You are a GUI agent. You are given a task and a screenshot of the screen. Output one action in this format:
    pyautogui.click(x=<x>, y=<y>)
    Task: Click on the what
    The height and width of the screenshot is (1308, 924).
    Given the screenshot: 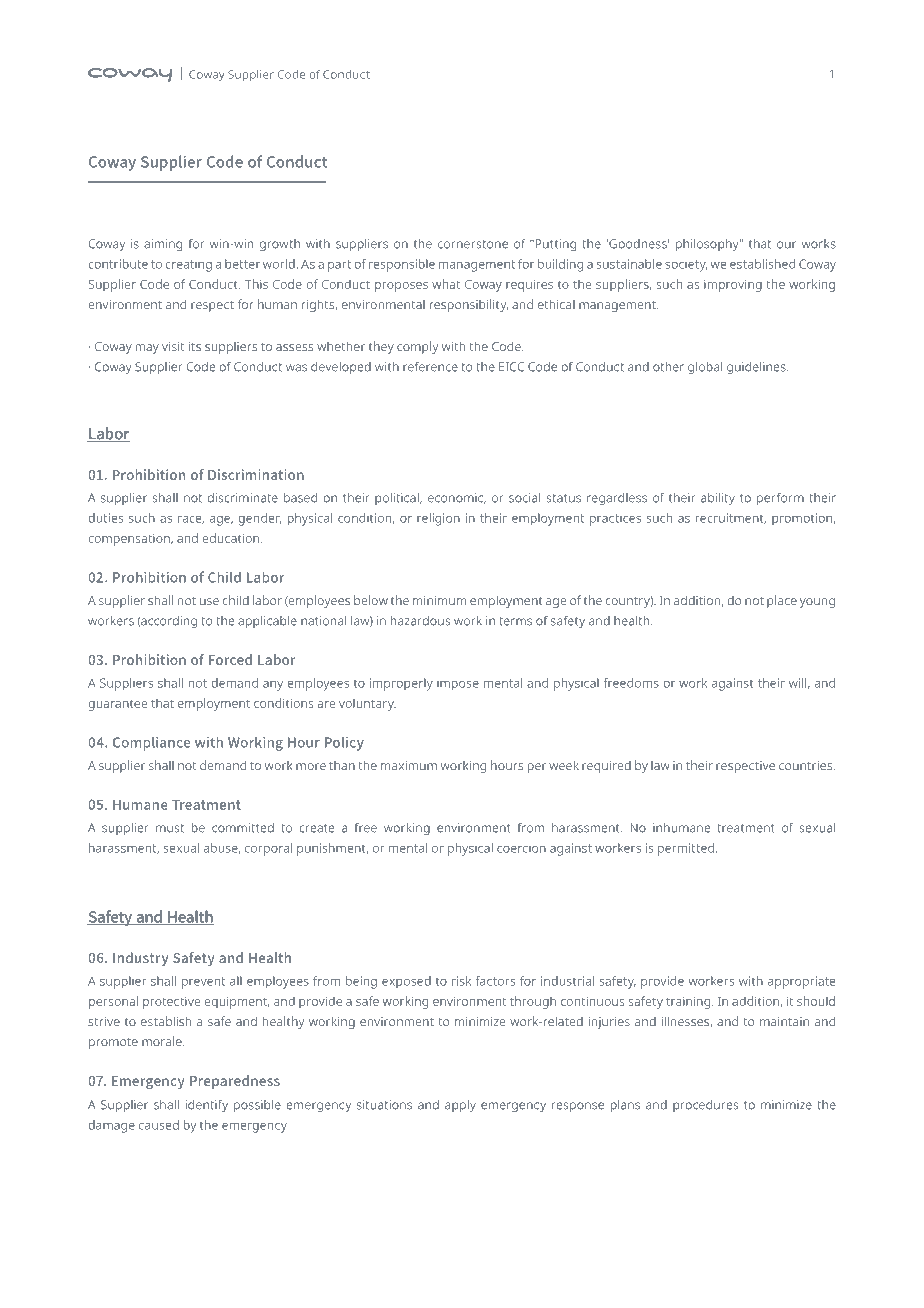 What is the action you would take?
    pyautogui.click(x=446, y=284)
